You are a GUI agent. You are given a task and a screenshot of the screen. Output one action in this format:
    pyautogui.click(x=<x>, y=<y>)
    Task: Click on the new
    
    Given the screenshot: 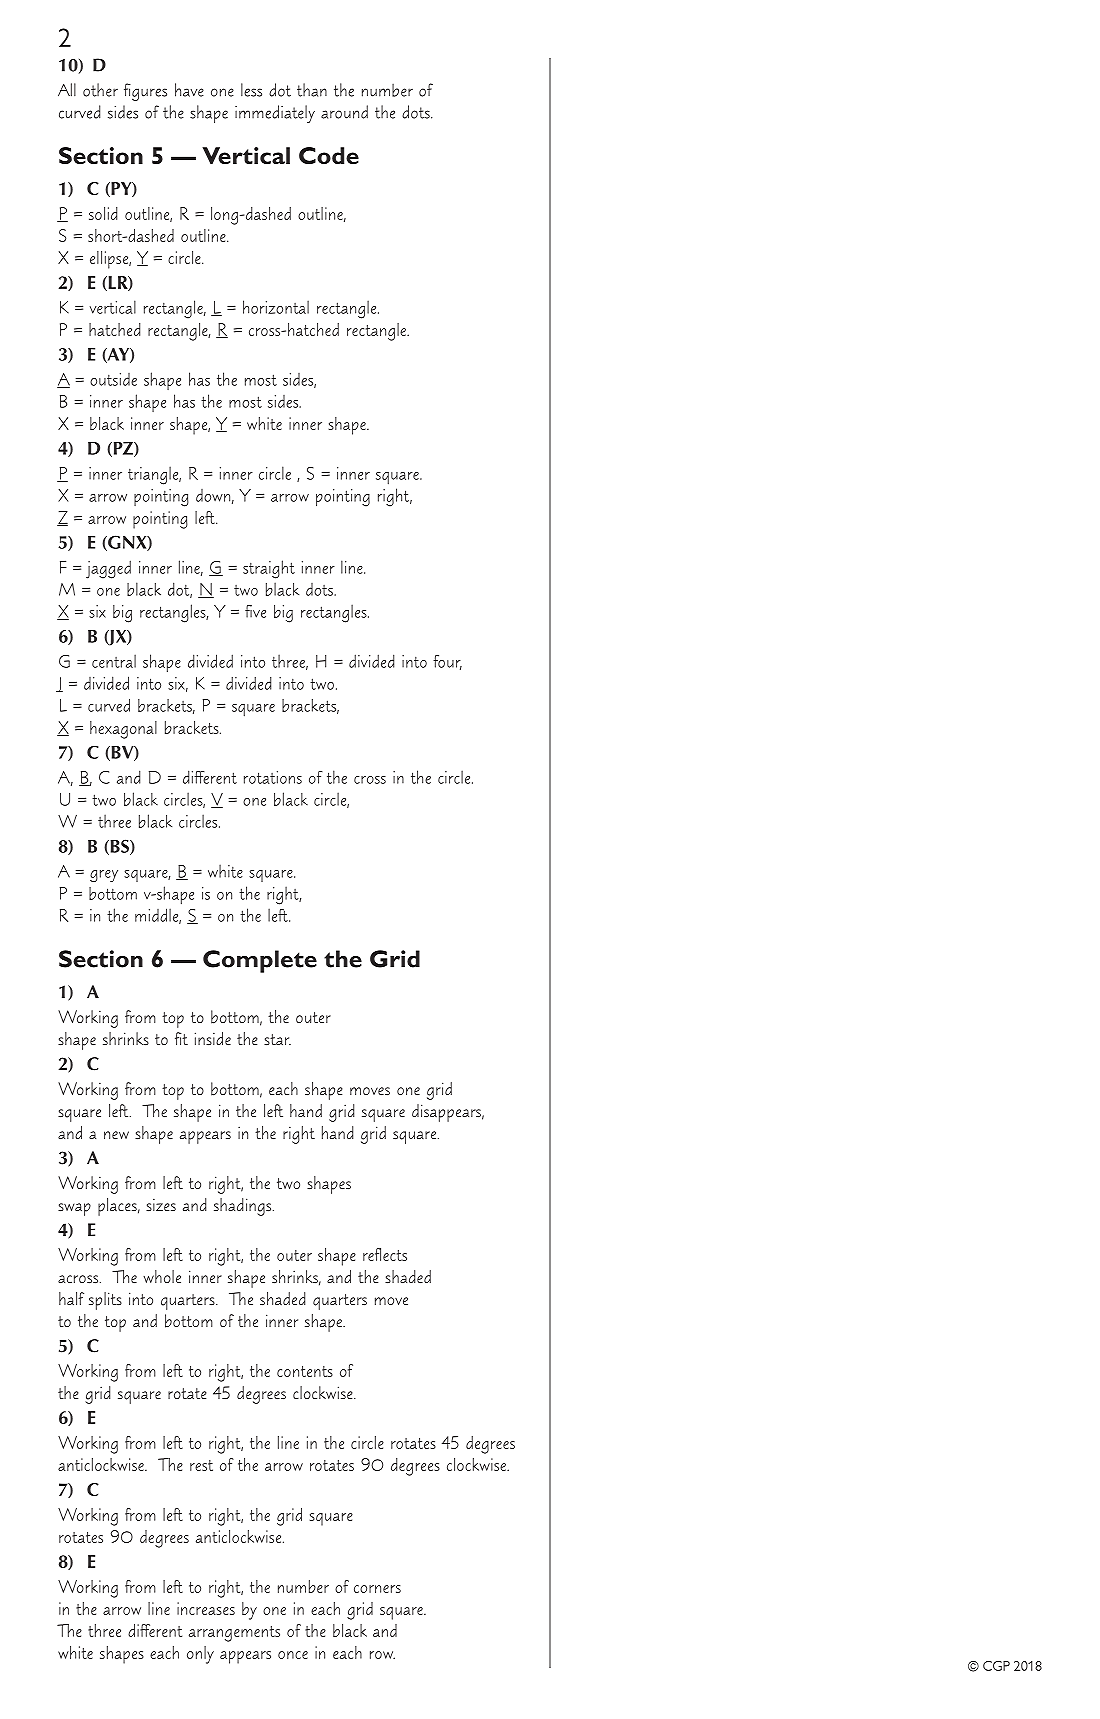 What is the action you would take?
    pyautogui.click(x=116, y=1135)
